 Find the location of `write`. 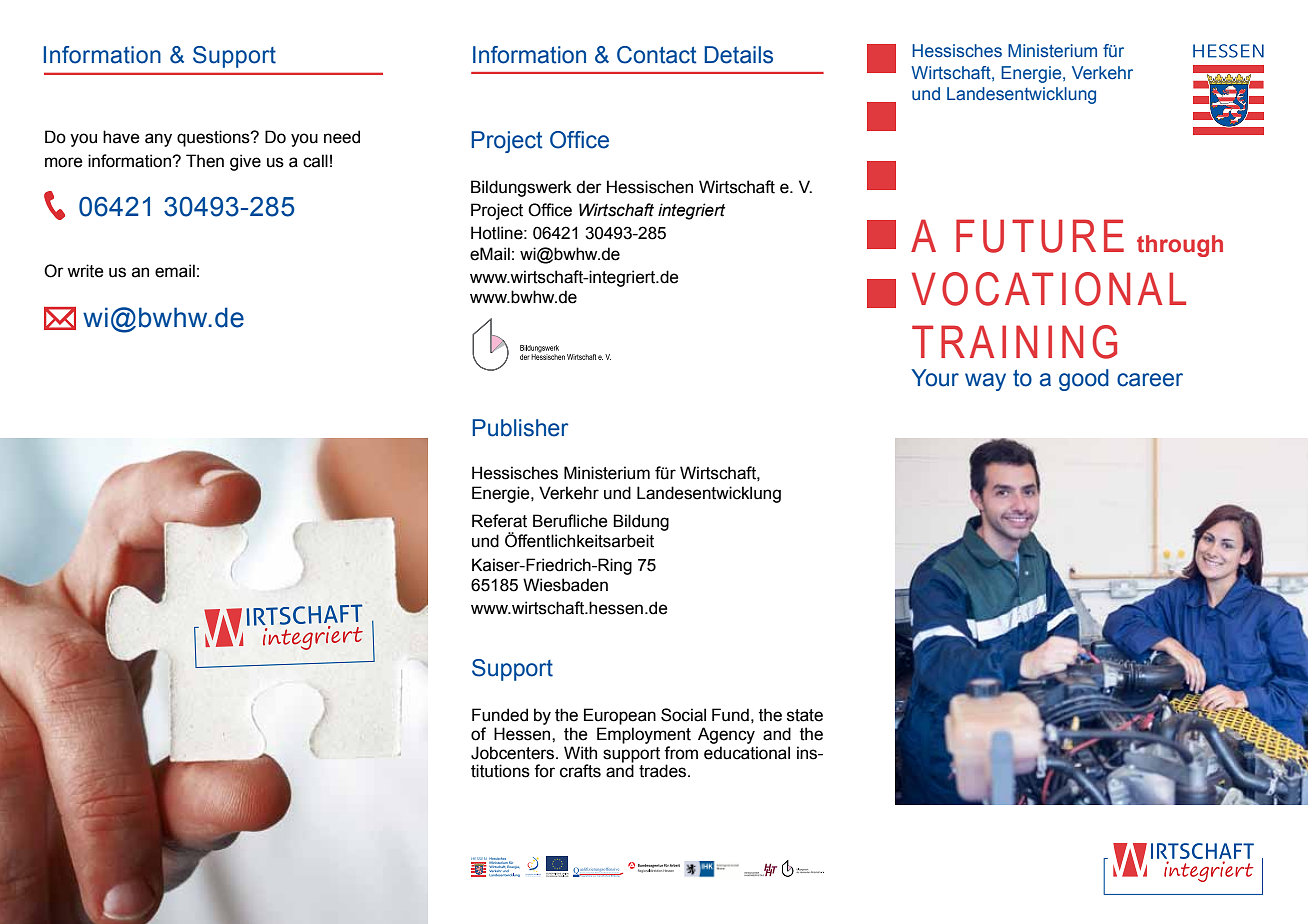

write is located at coordinates (85, 271).
